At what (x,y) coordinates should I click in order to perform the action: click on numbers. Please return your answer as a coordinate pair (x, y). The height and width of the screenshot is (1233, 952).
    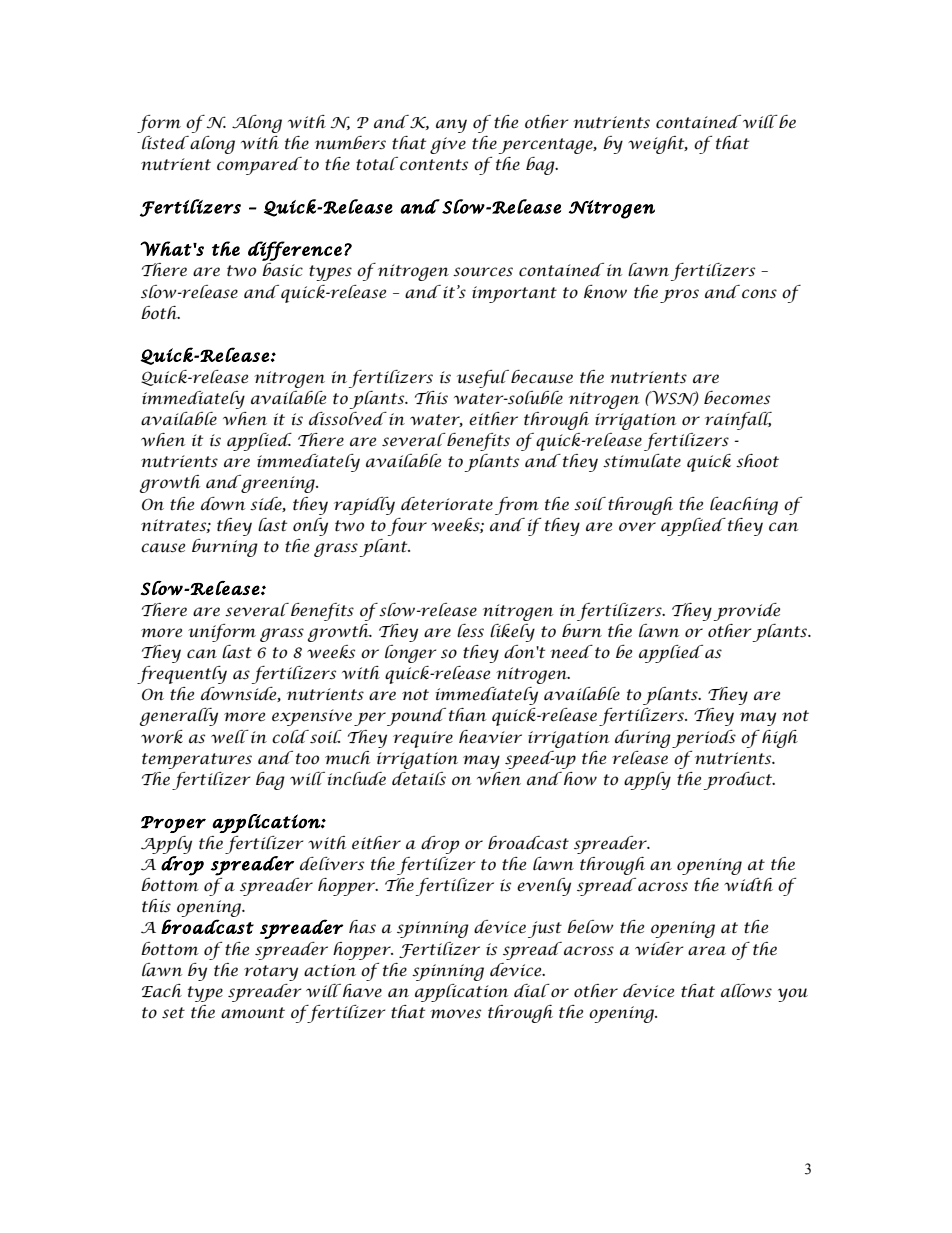
    Looking at the image, I should click on (350, 143).
